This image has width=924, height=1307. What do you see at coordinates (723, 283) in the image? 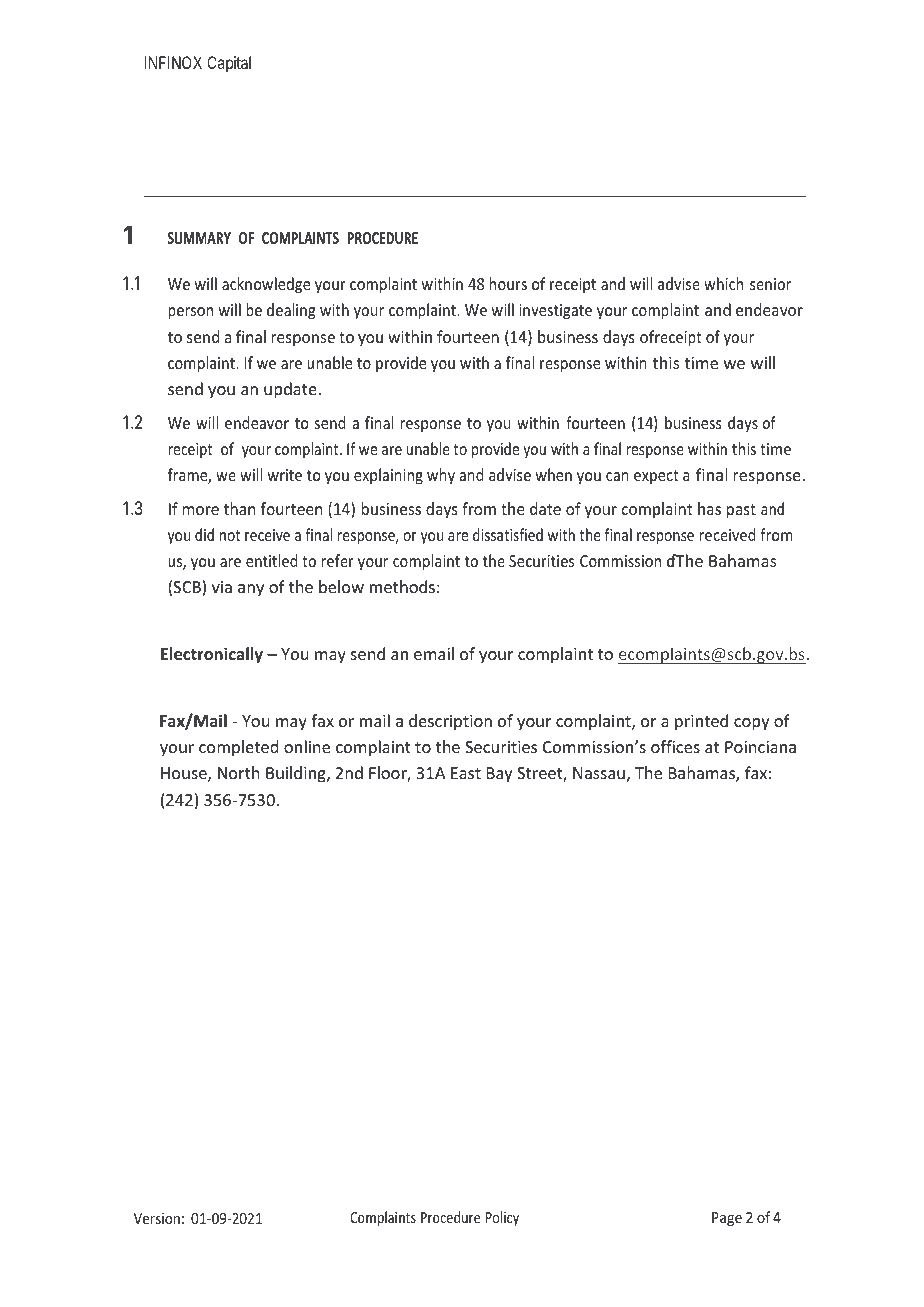
I see `which` at bounding box center [723, 283].
